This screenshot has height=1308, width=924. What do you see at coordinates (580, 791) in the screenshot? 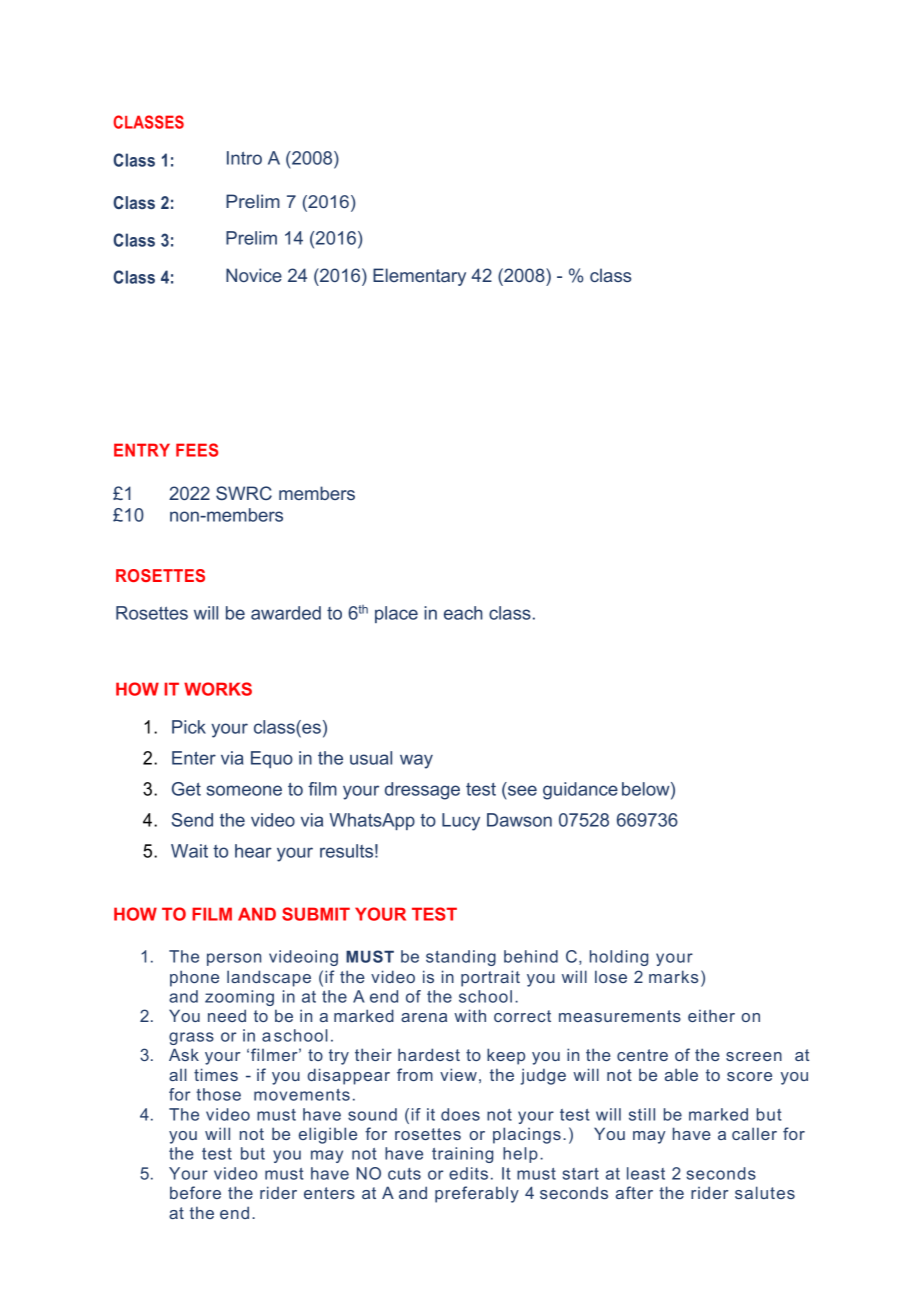
I see `guidance` at bounding box center [580, 791].
